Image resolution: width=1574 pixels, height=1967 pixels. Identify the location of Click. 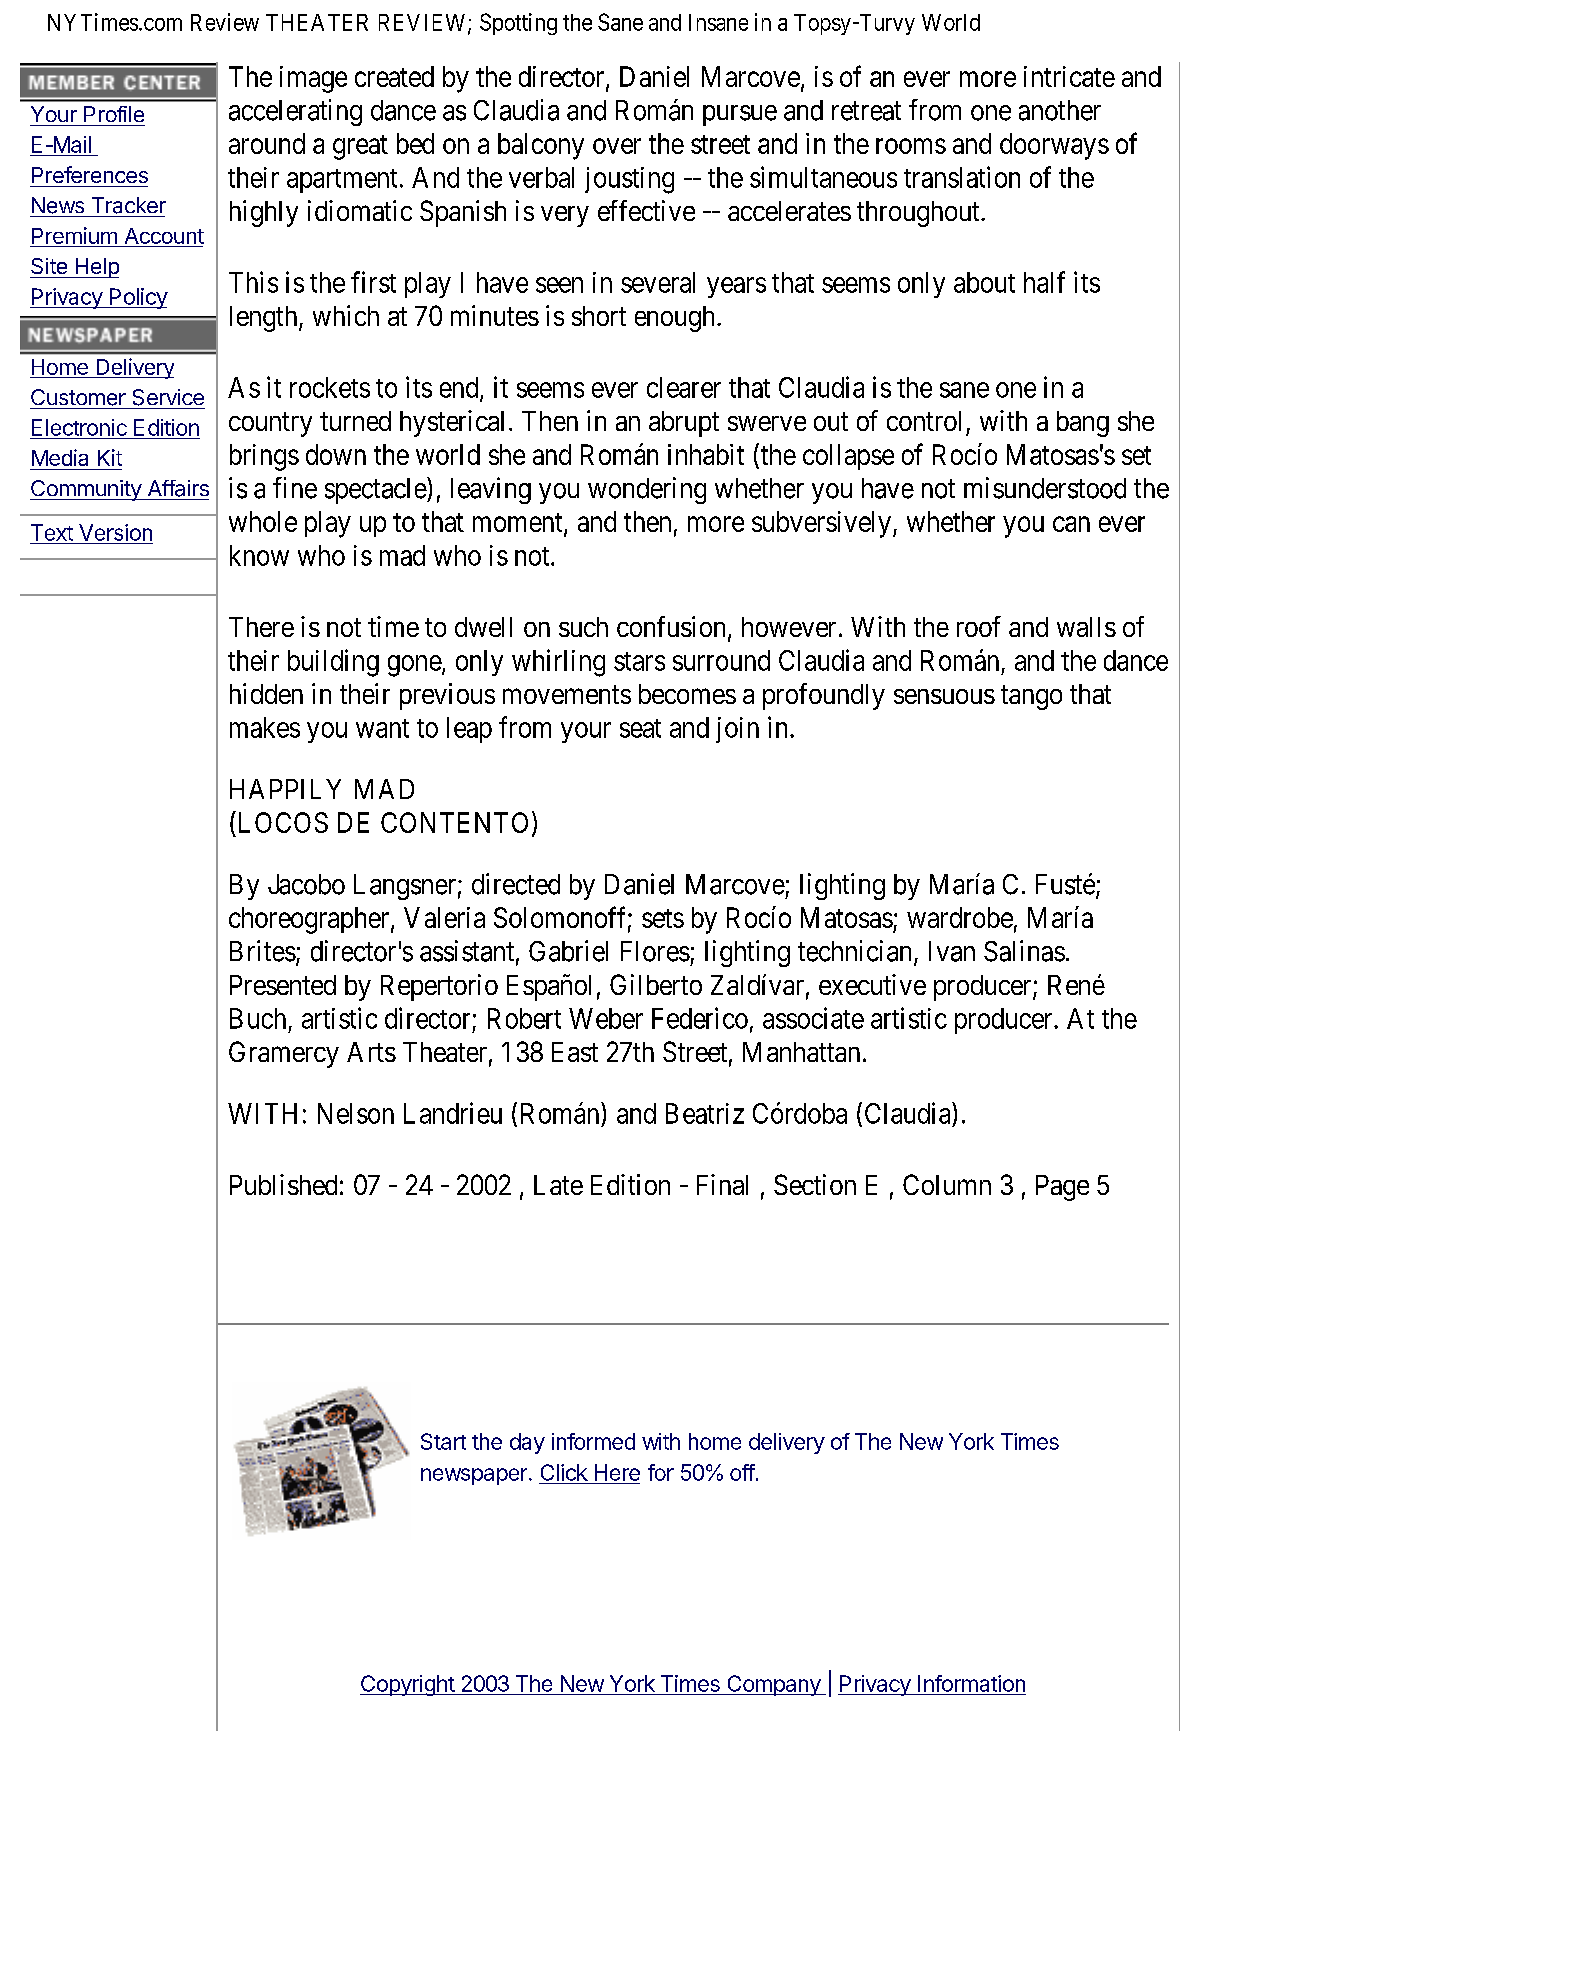
(564, 1472).
